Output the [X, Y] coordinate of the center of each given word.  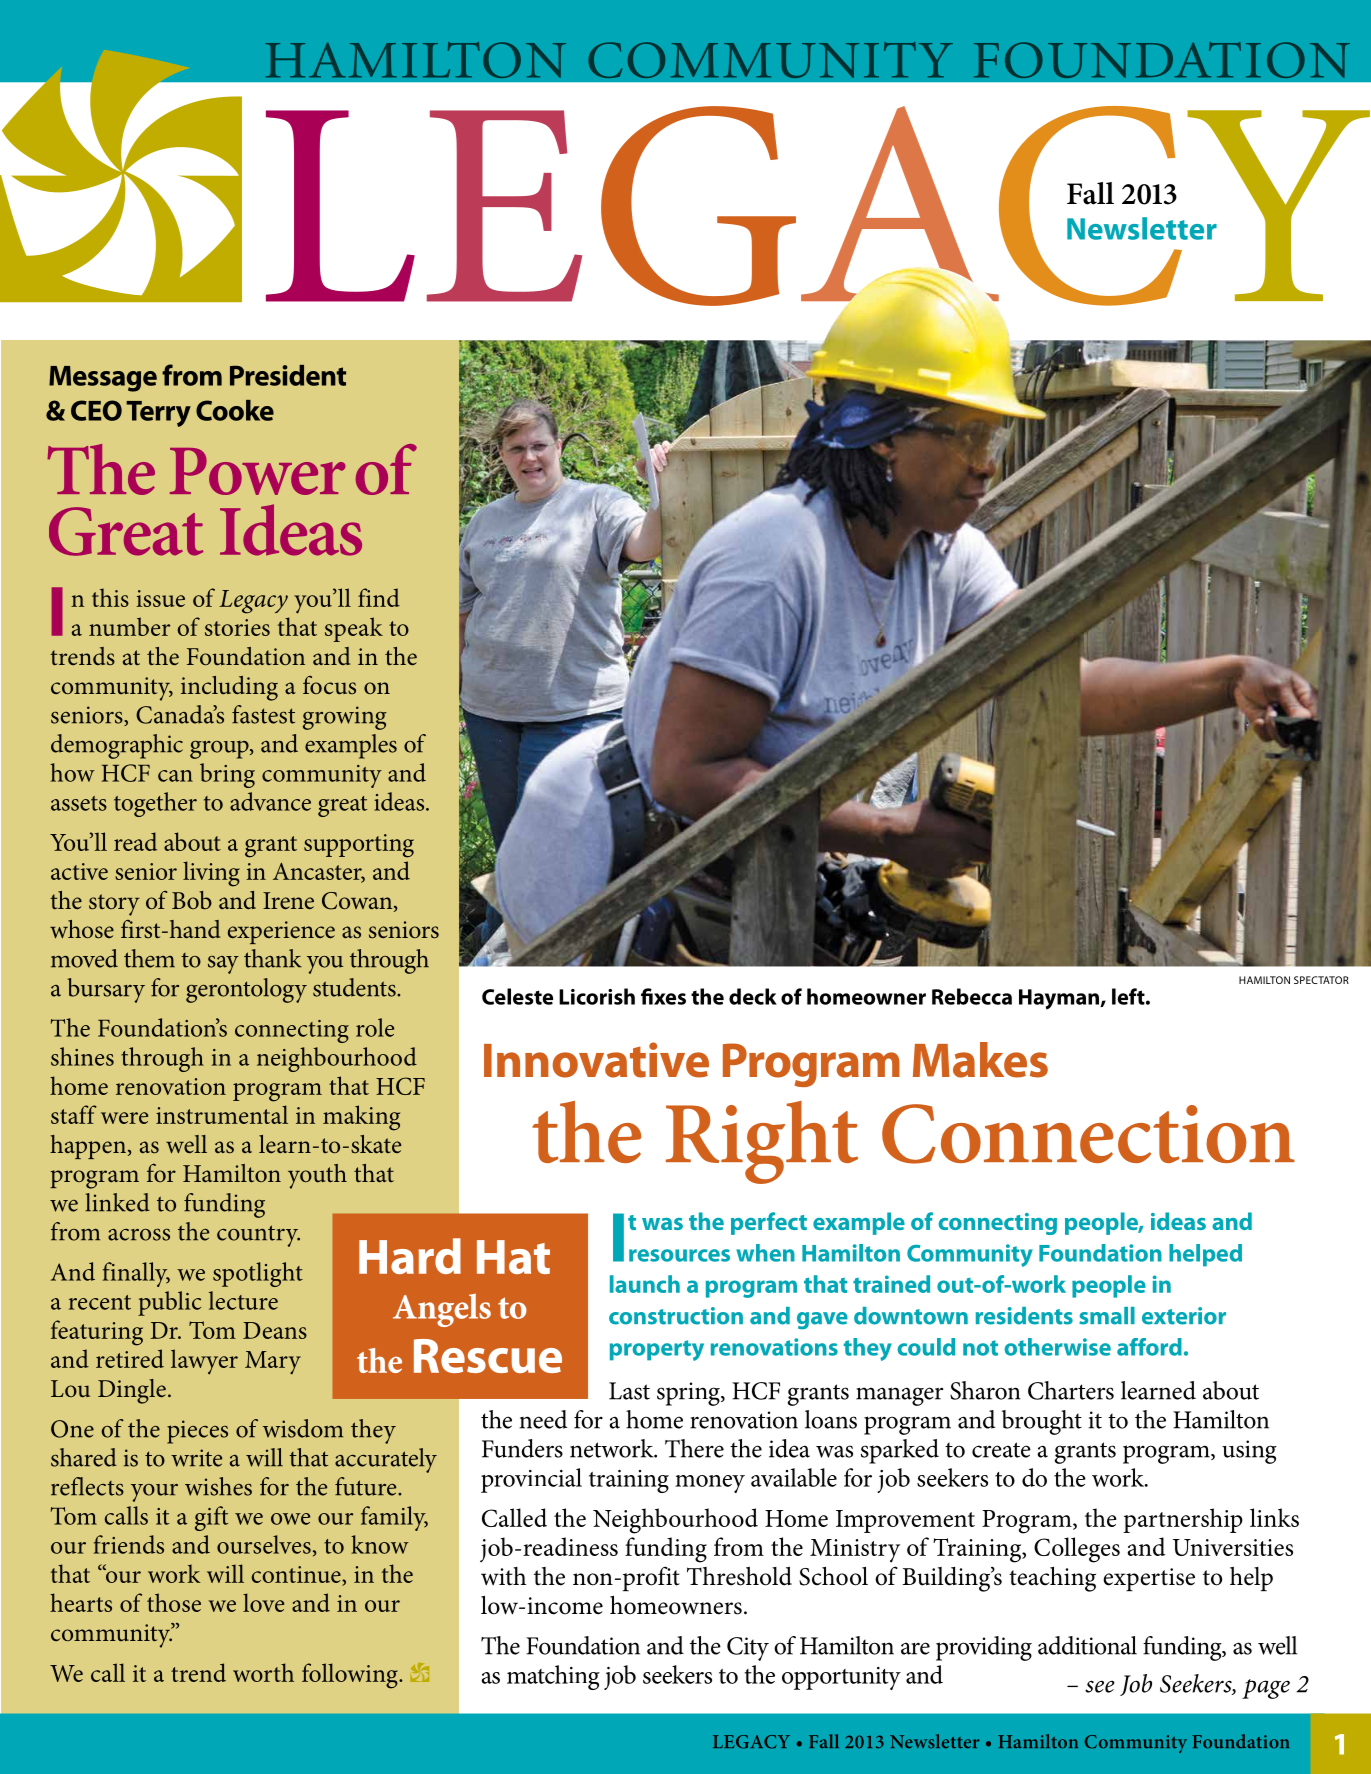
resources [679, 1255]
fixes [663, 996]
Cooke [235, 410]
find [379, 597]
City [748, 1649]
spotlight [258, 1274]
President [288, 375]
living [211, 874]
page [1266, 1689]
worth [263, 1672]
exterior [1184, 1316]
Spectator [1321, 980]
